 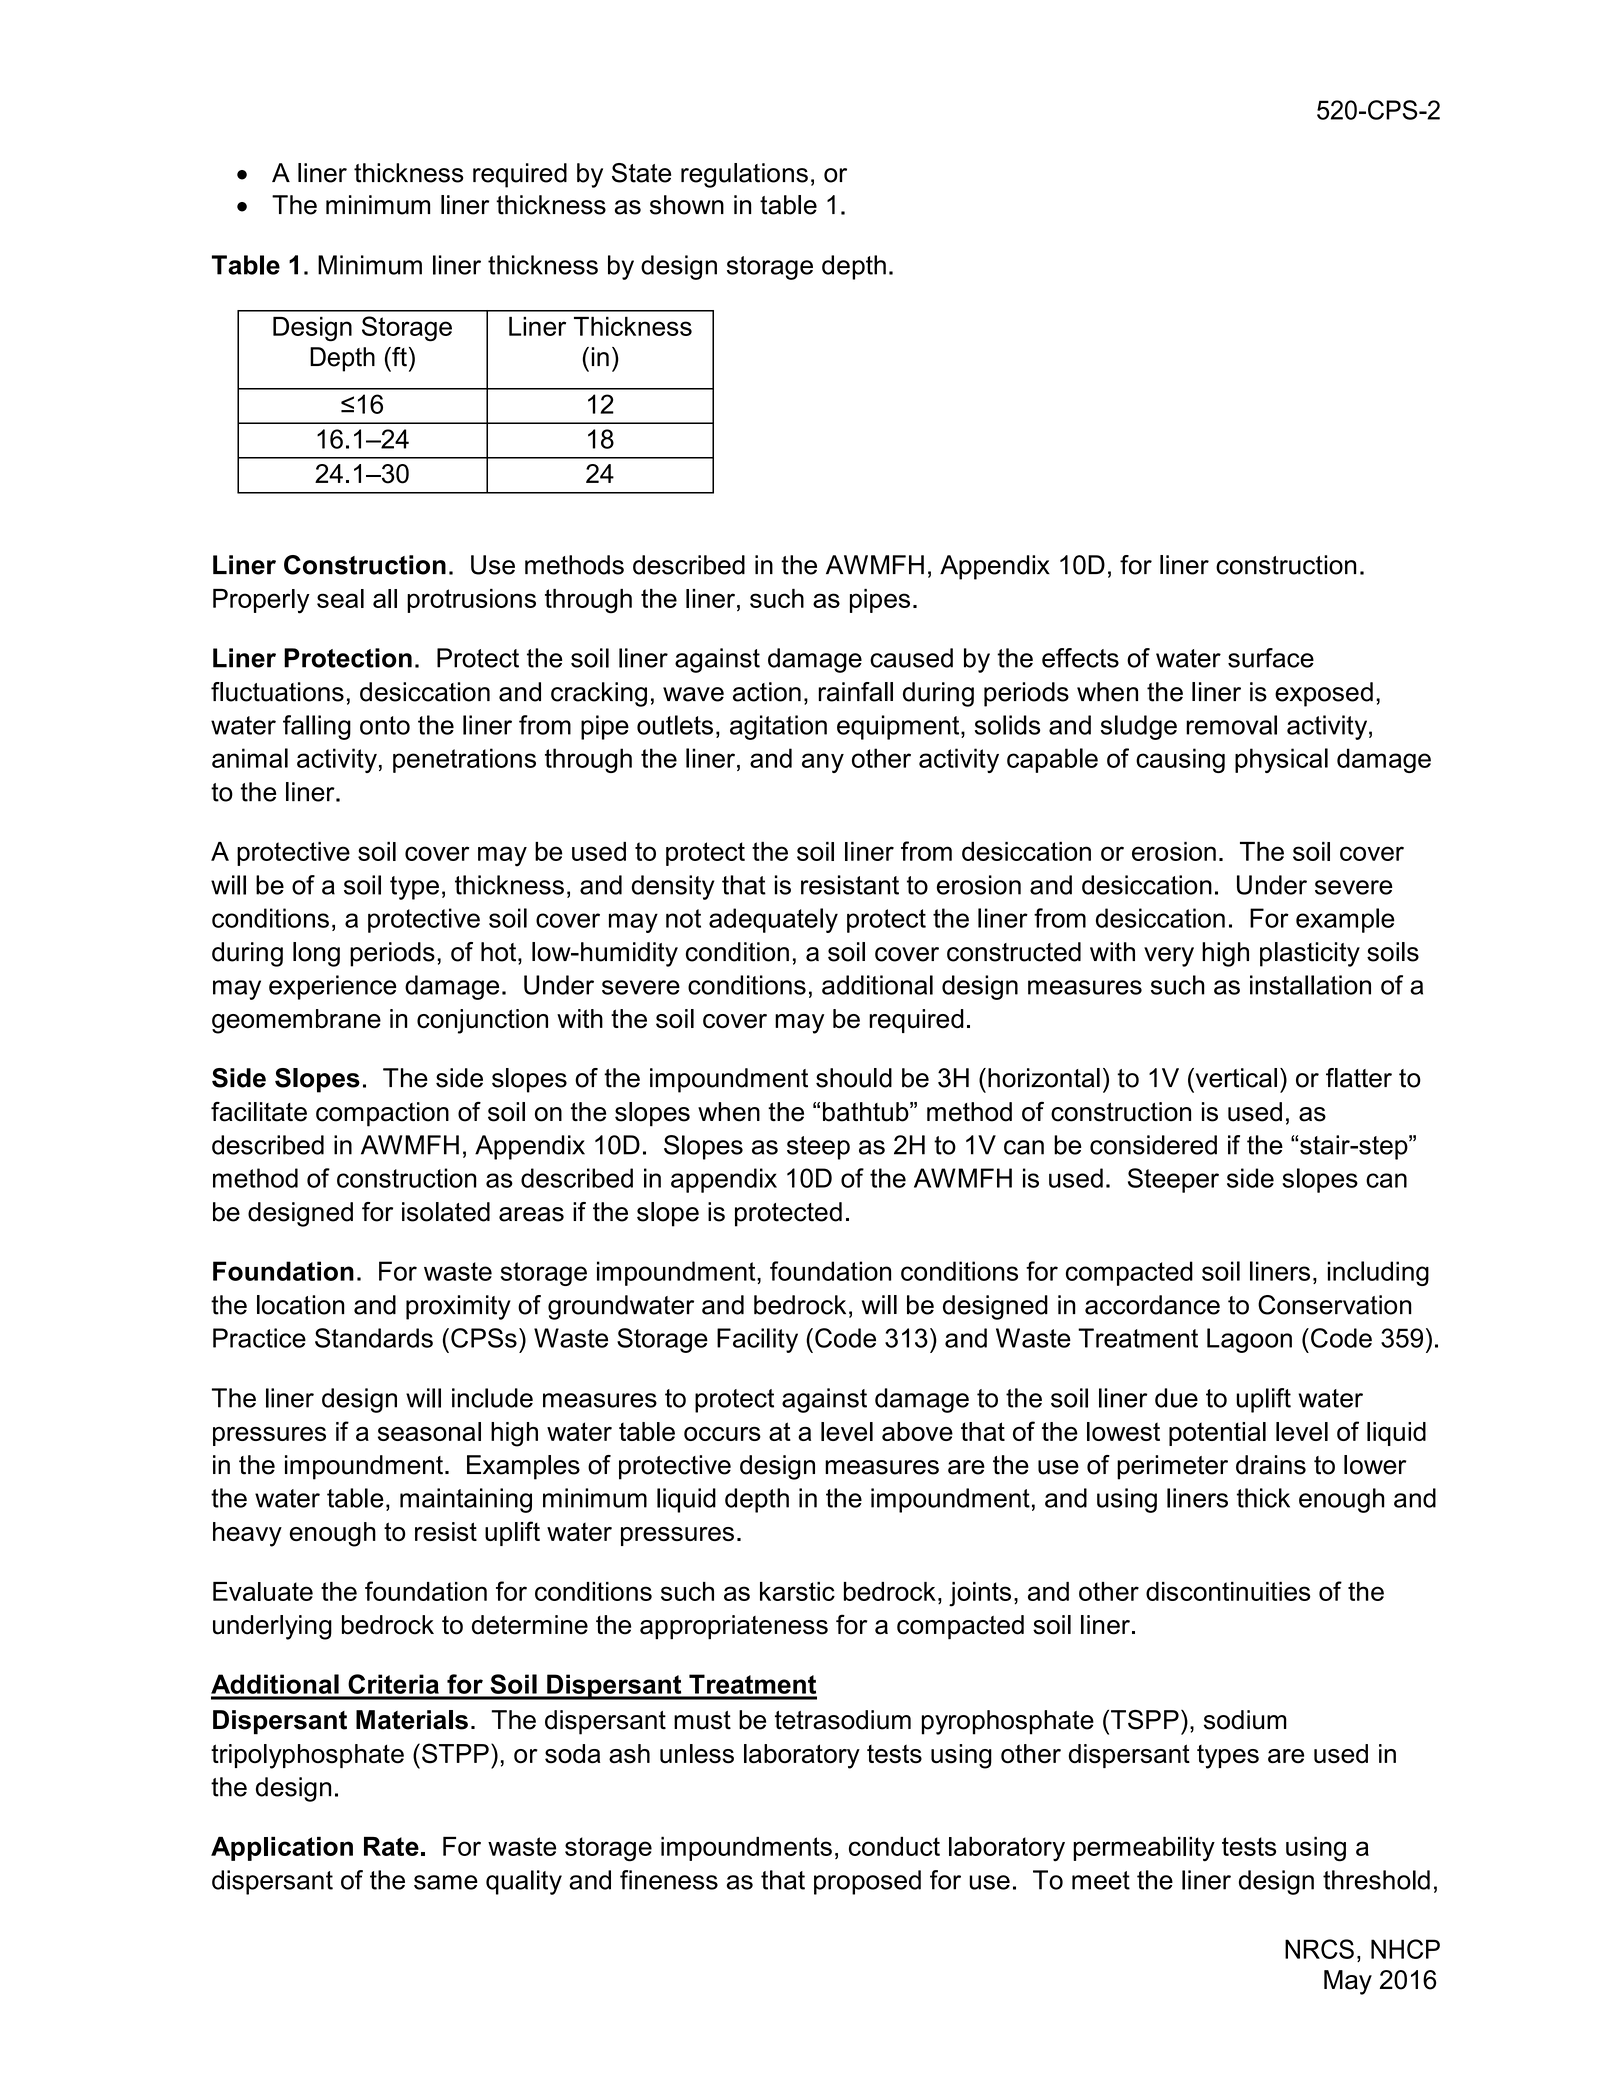 What do you see at coordinates (1176, 1398) in the screenshot?
I see `due` at bounding box center [1176, 1398].
